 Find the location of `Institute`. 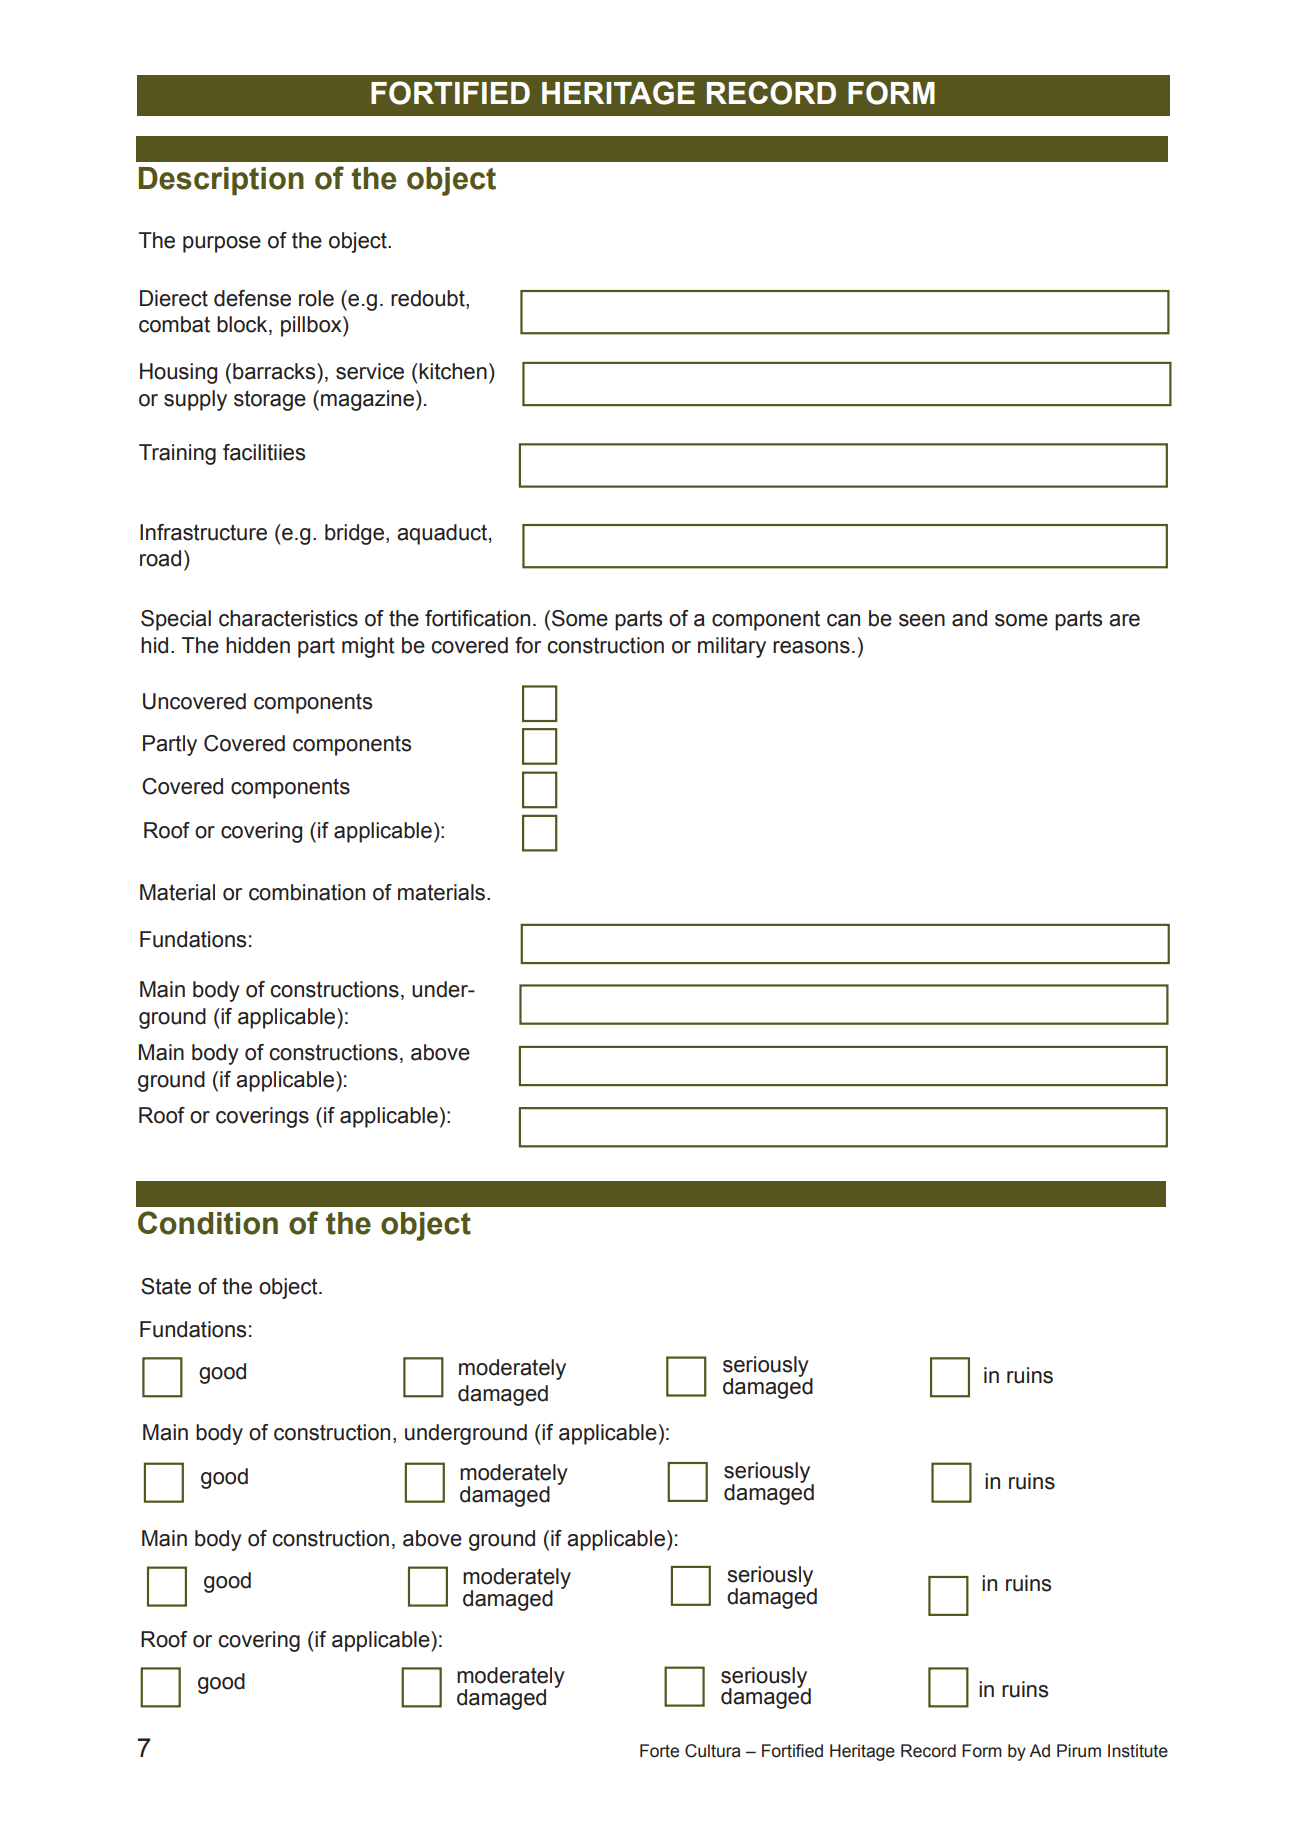

Institute is located at coordinates (1138, 1751).
